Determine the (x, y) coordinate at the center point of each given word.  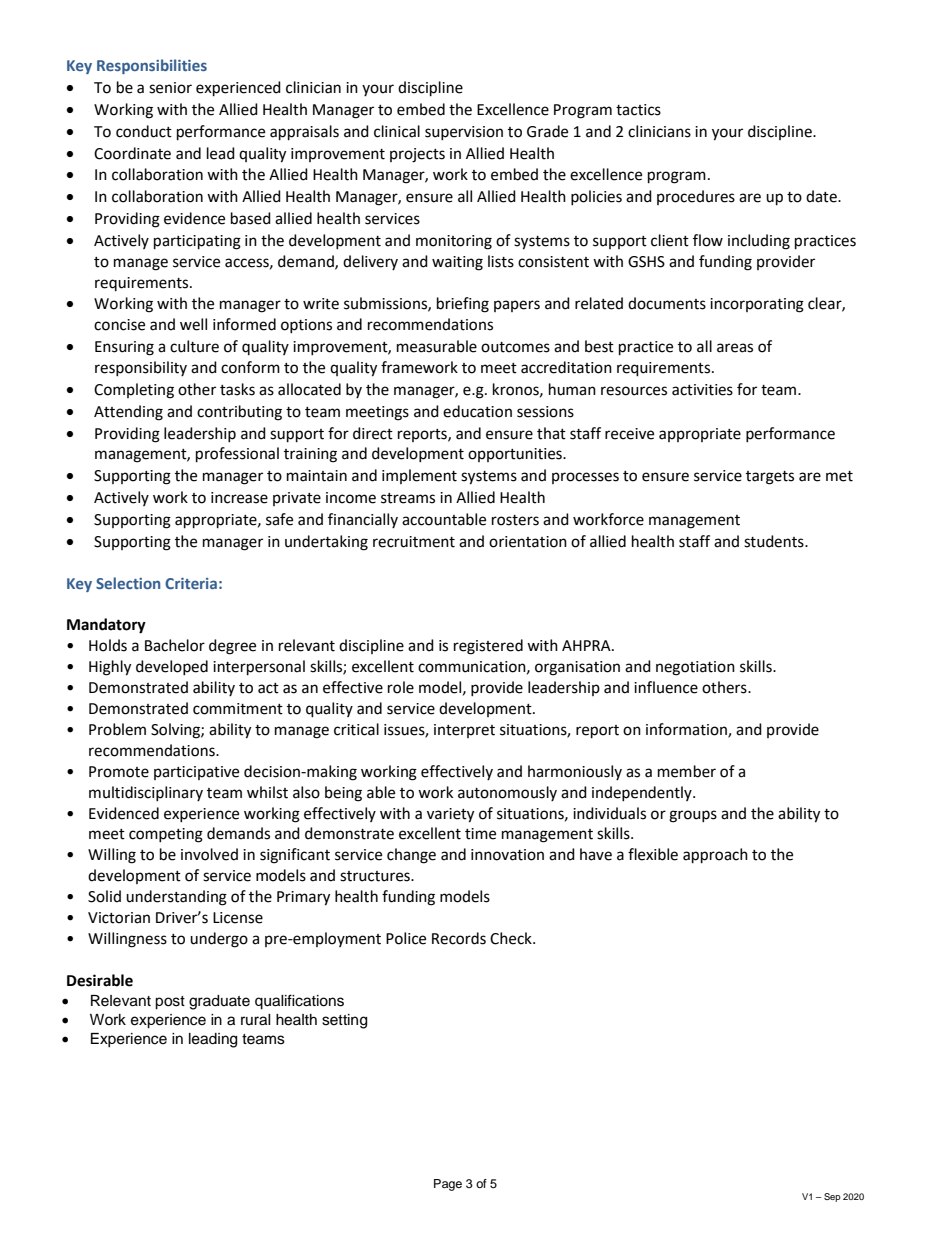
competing (166, 835)
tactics (638, 110)
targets (770, 478)
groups (693, 816)
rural (256, 1020)
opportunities (516, 455)
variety (450, 815)
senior (170, 88)
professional (237, 455)
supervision (464, 133)
